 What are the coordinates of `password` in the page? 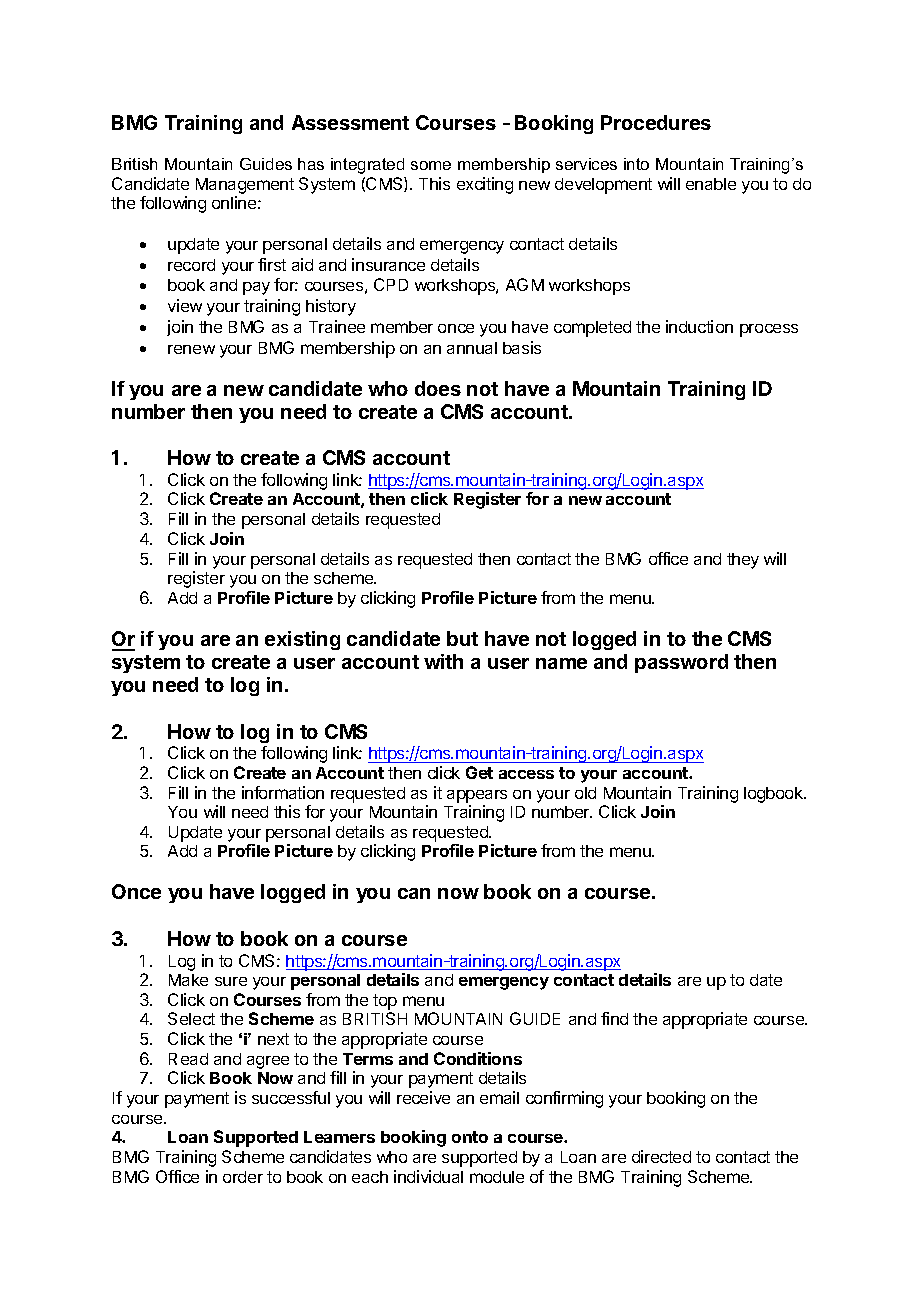 It's located at (681, 663).
